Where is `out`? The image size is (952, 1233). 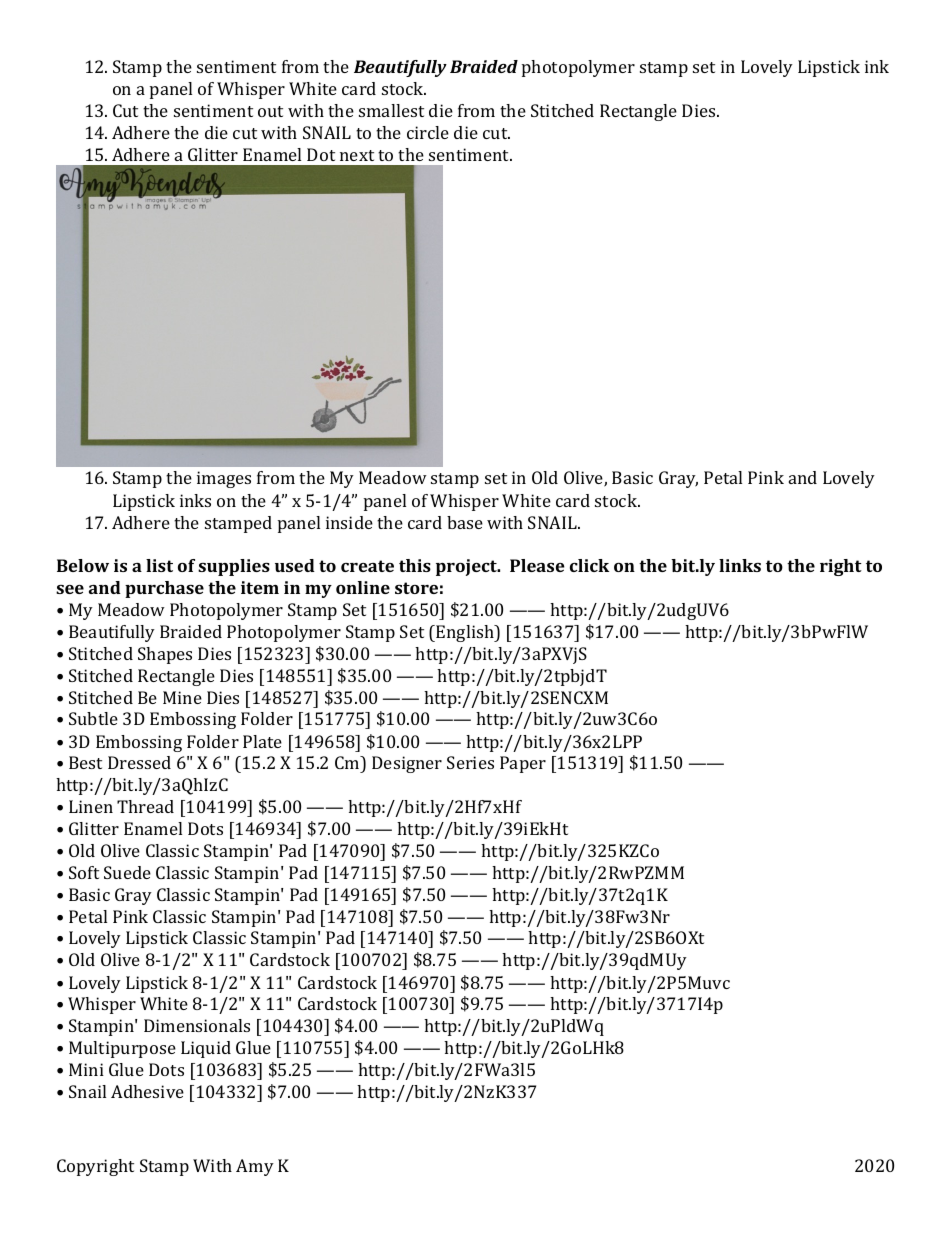 out is located at coordinates (270, 111).
